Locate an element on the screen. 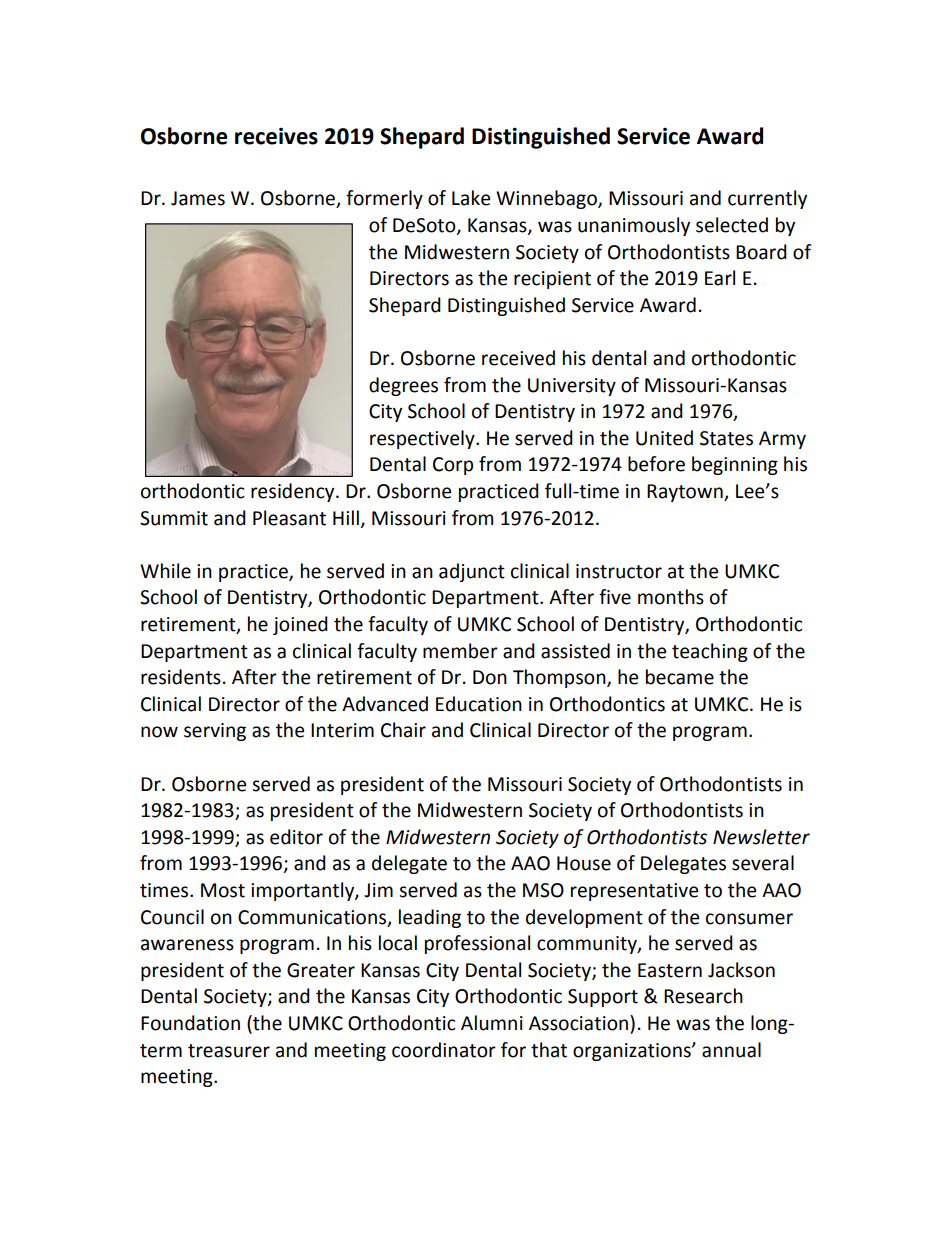 The height and width of the screenshot is (1233, 952). currently is located at coordinates (767, 199).
